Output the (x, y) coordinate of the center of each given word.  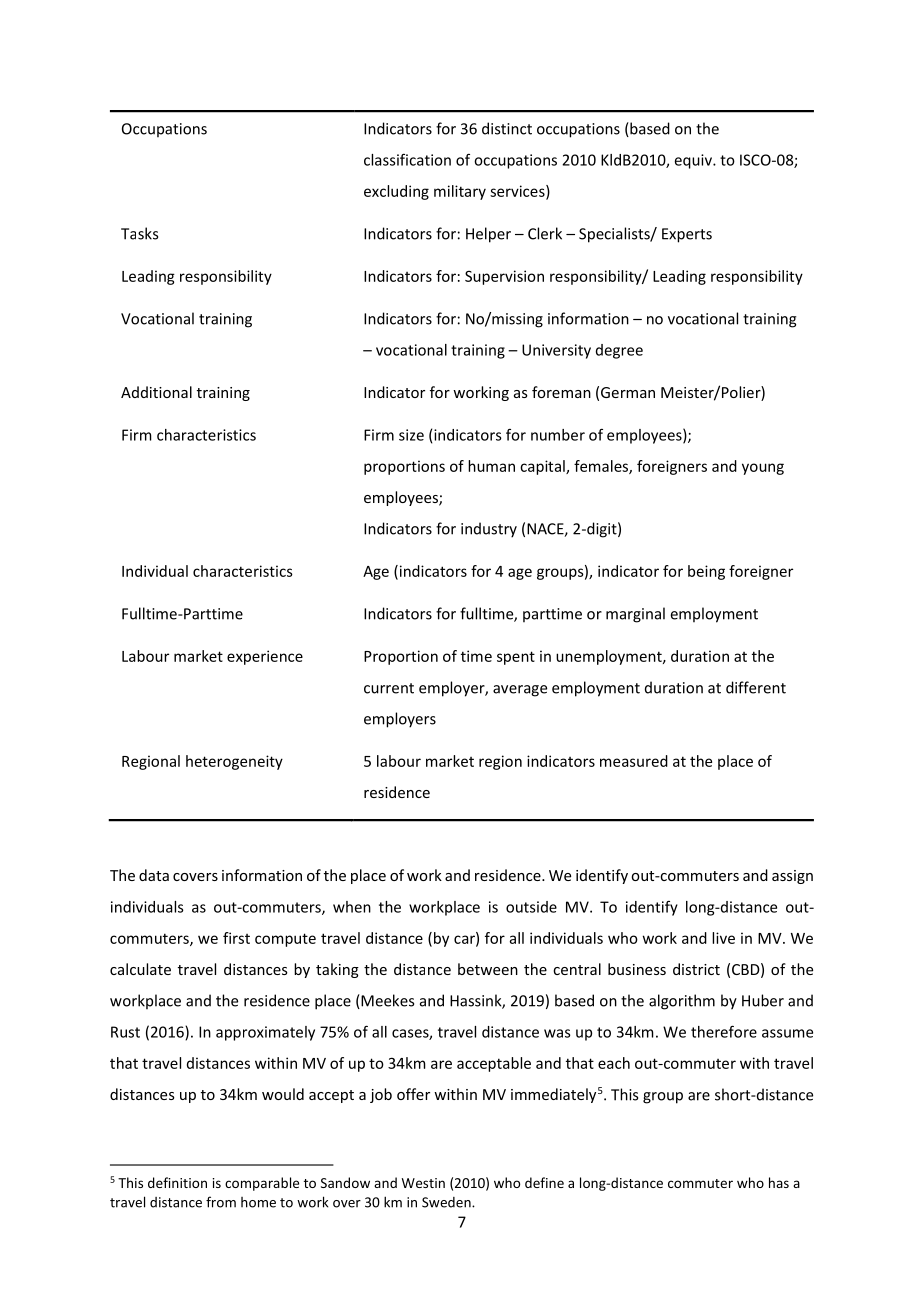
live (723, 938)
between (488, 969)
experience (265, 657)
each (614, 1063)
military (460, 192)
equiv (694, 161)
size (411, 435)
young (763, 469)
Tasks (139, 233)
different (756, 687)
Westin (423, 1183)
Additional (156, 392)
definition (177, 1182)
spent (516, 658)
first (236, 938)
